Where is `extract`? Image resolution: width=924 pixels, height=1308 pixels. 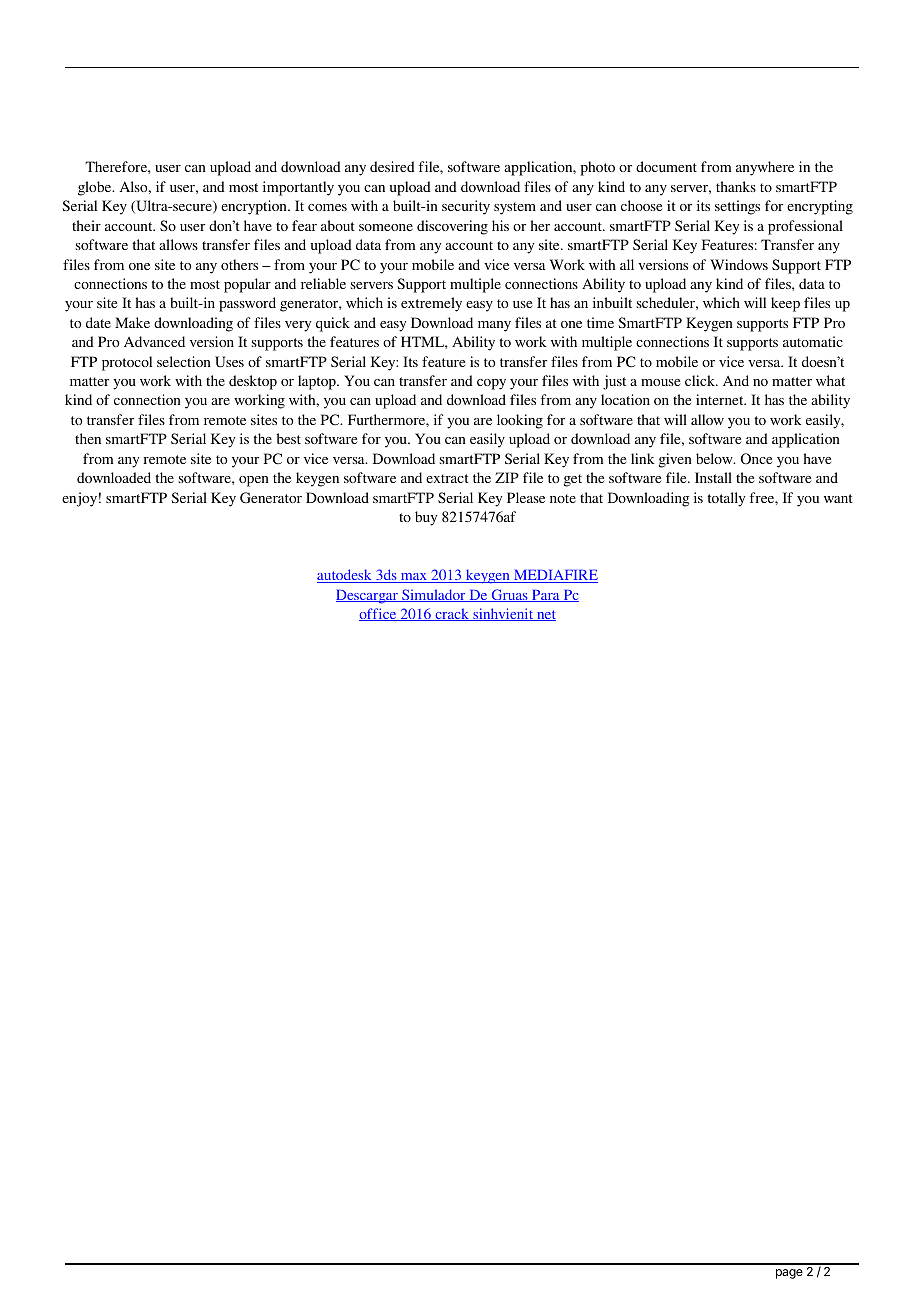 extract is located at coordinates (447, 478).
